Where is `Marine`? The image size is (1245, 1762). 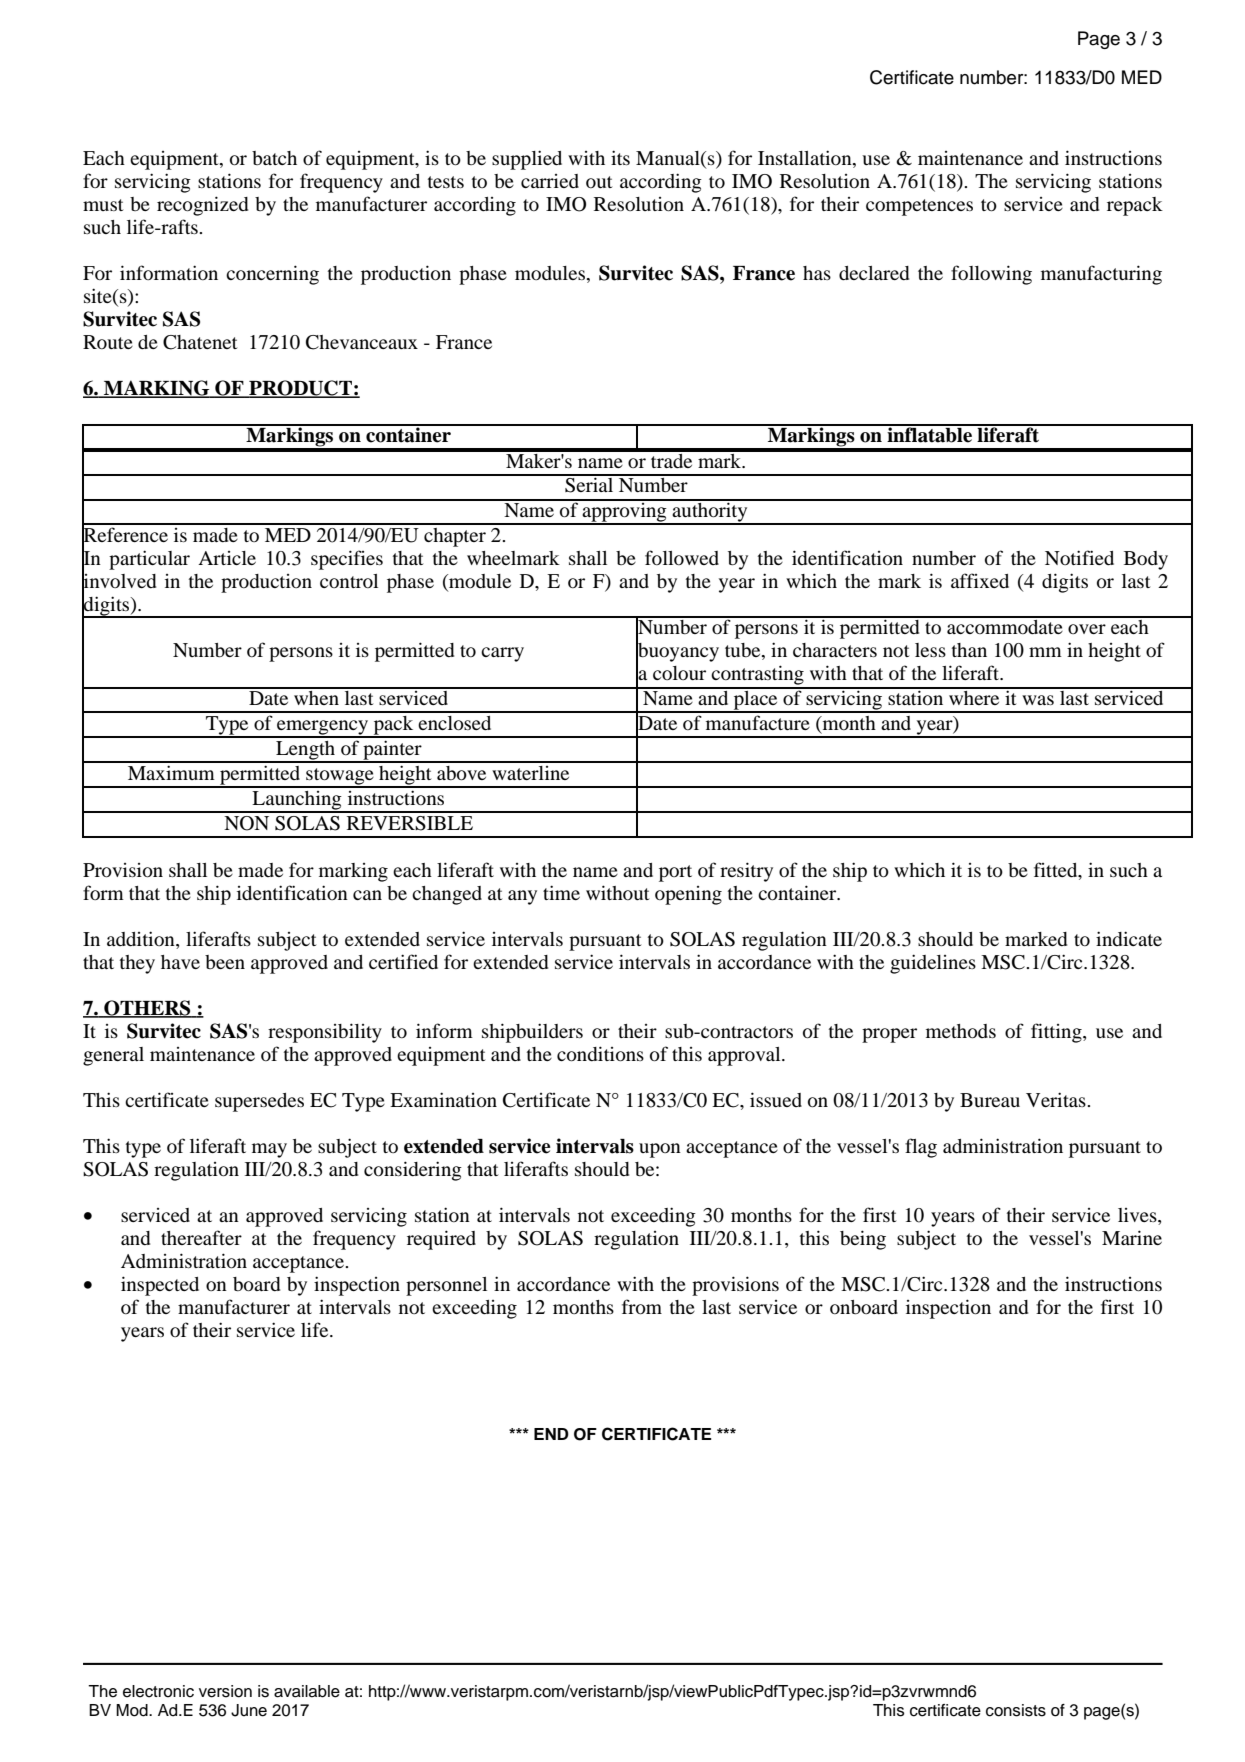 Marine is located at coordinates (1132, 1237).
